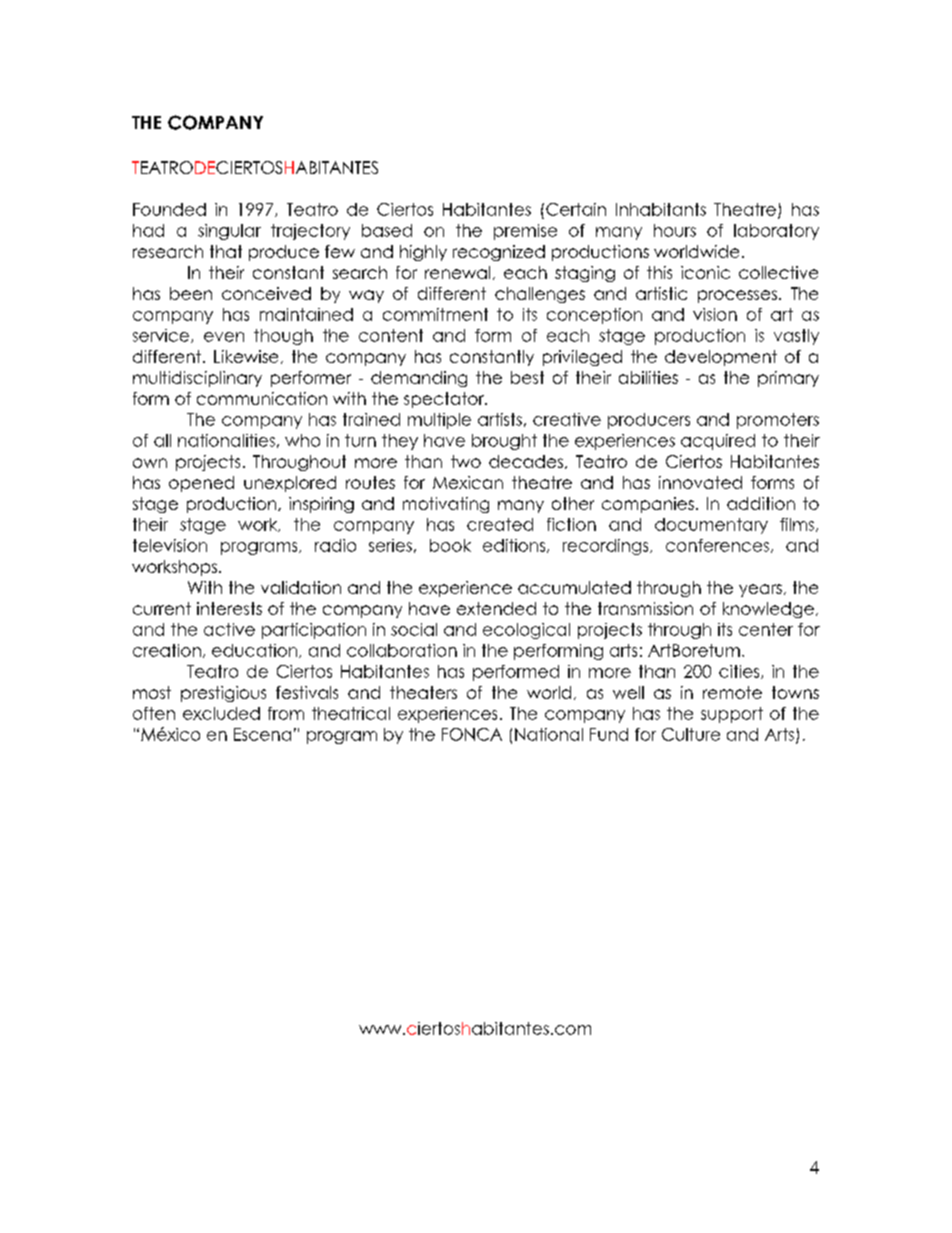  What do you see at coordinates (788, 379) in the document?
I see `primary` at bounding box center [788, 379].
